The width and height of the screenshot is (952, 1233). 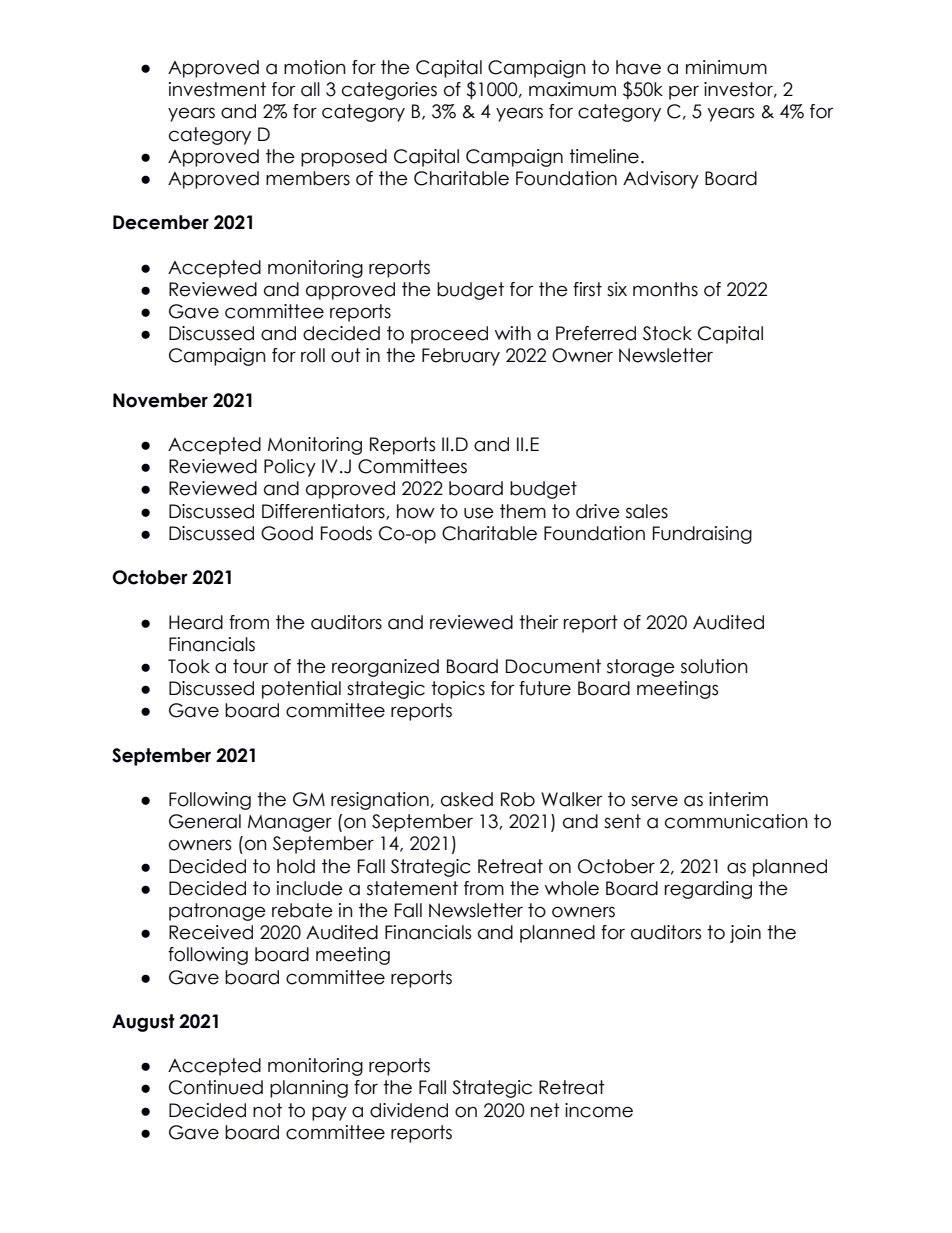 I want to click on per, so click(x=684, y=92).
